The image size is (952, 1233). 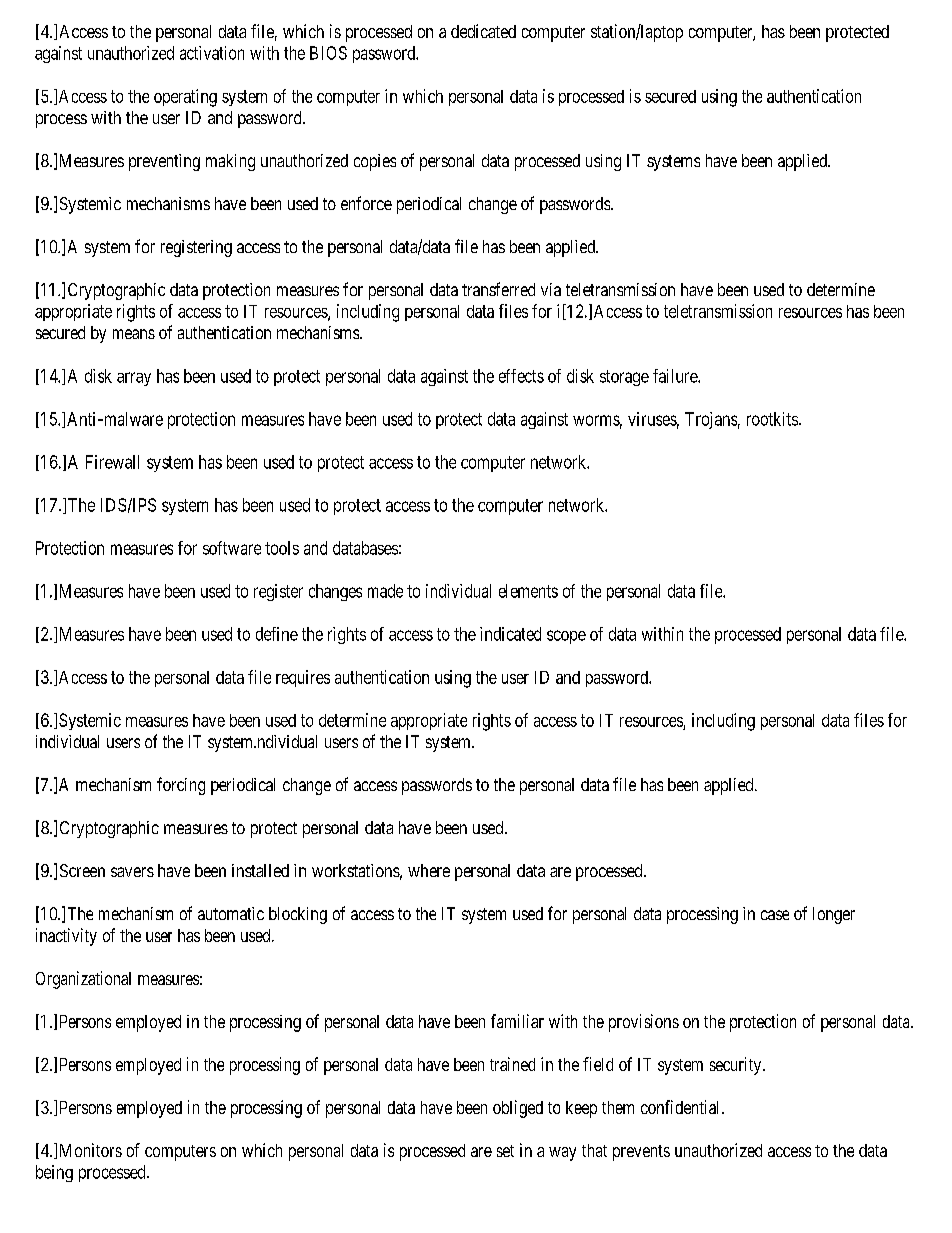 I want to click on scope, so click(x=566, y=637).
